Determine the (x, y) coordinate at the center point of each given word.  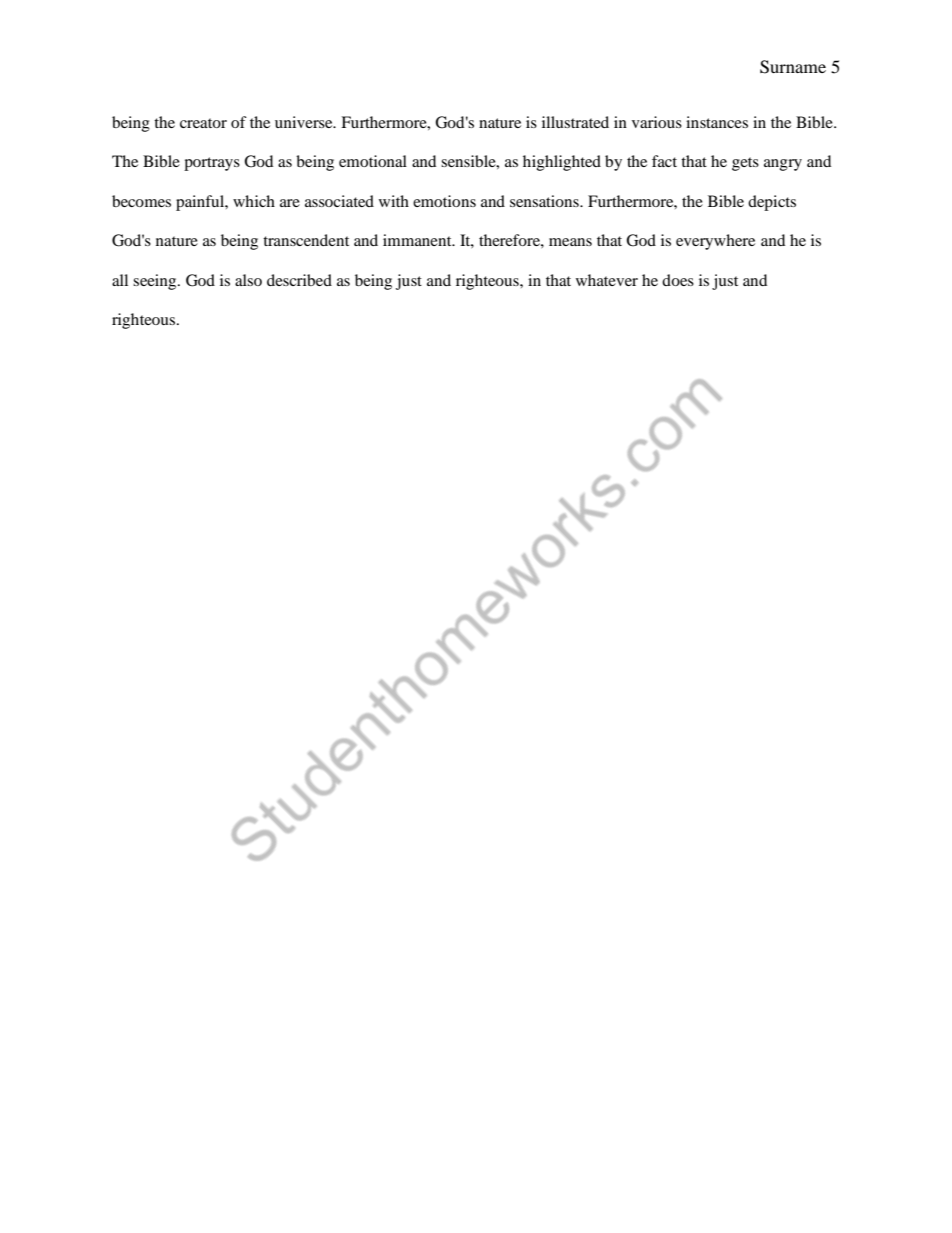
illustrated (575, 122)
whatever (607, 280)
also (248, 280)
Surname (793, 67)
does (678, 280)
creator (203, 123)
